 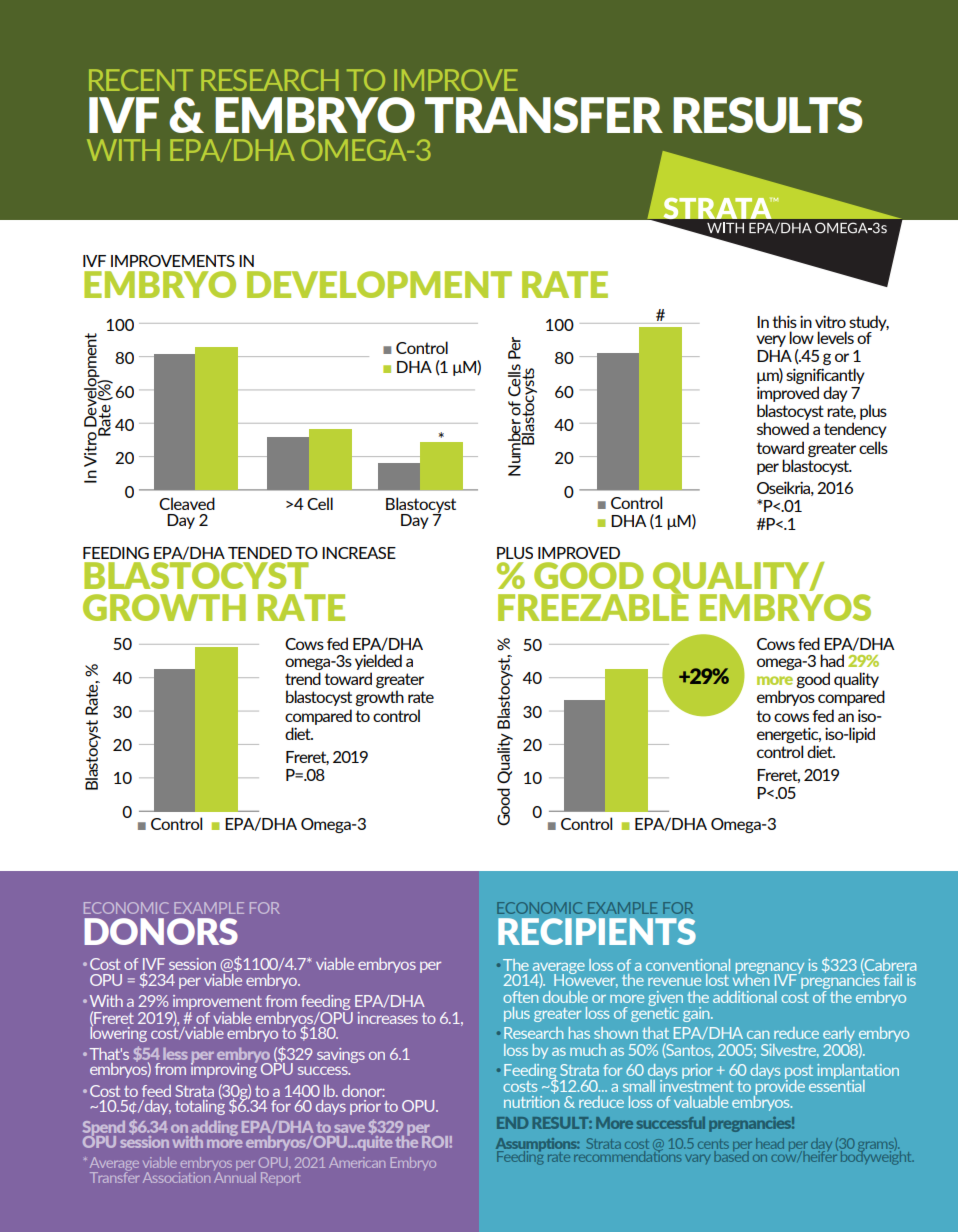 What do you see at coordinates (260, 553) in the document?
I see `TENDED` at bounding box center [260, 553].
